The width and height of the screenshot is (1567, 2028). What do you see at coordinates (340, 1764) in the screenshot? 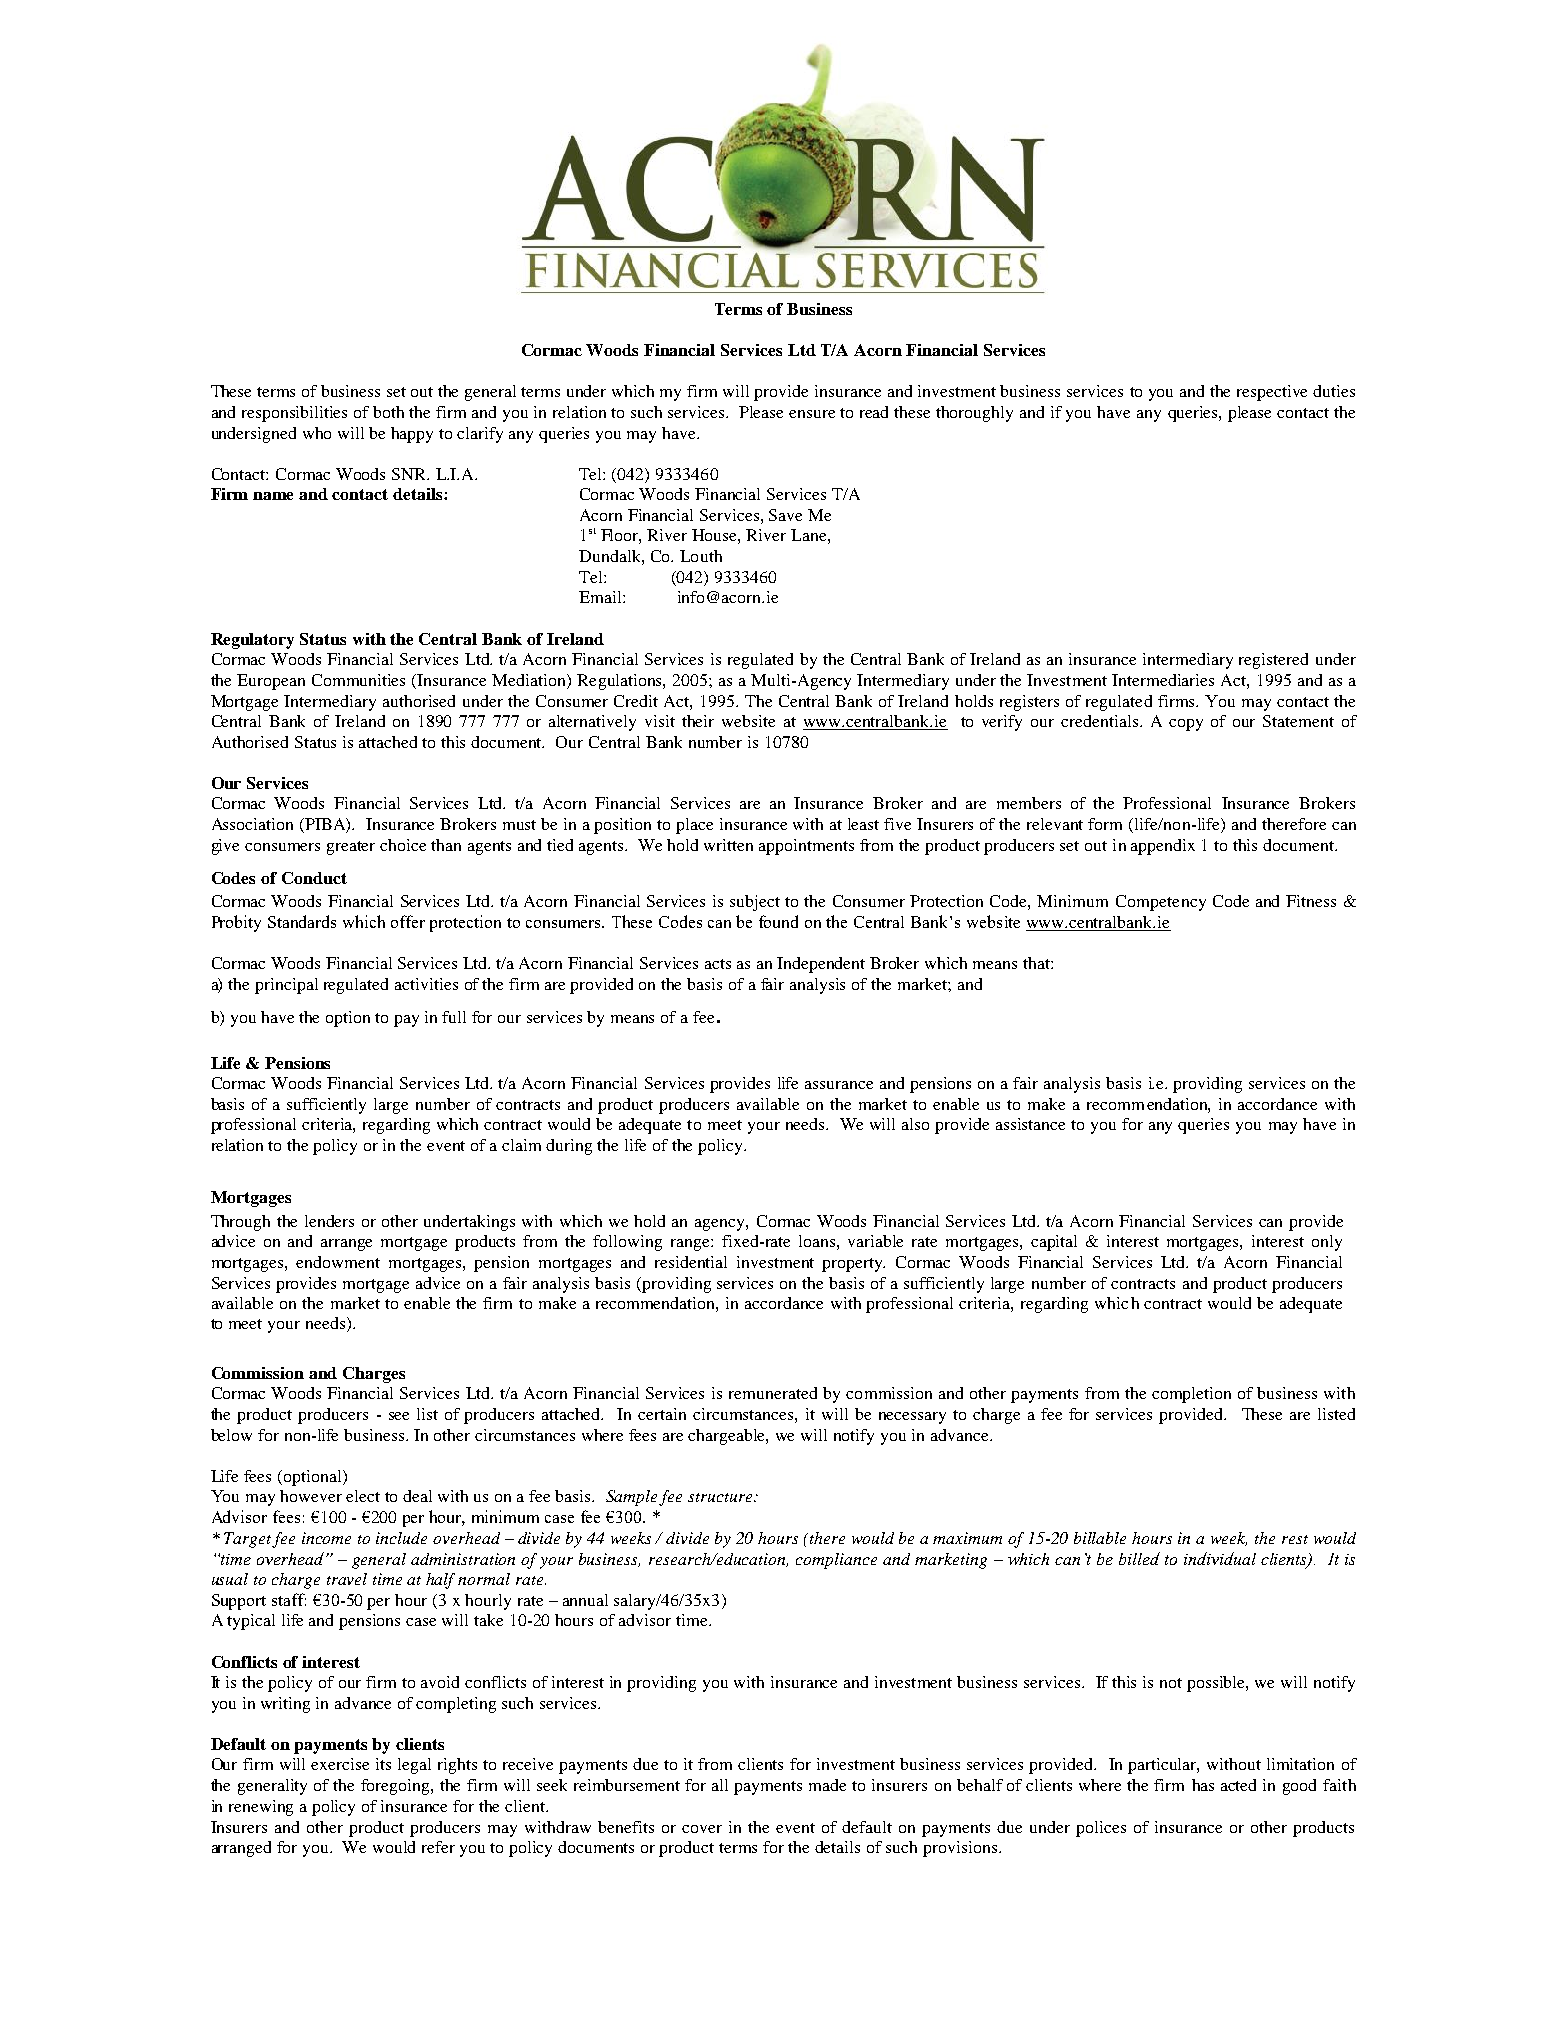
I see `exercise` at bounding box center [340, 1764].
